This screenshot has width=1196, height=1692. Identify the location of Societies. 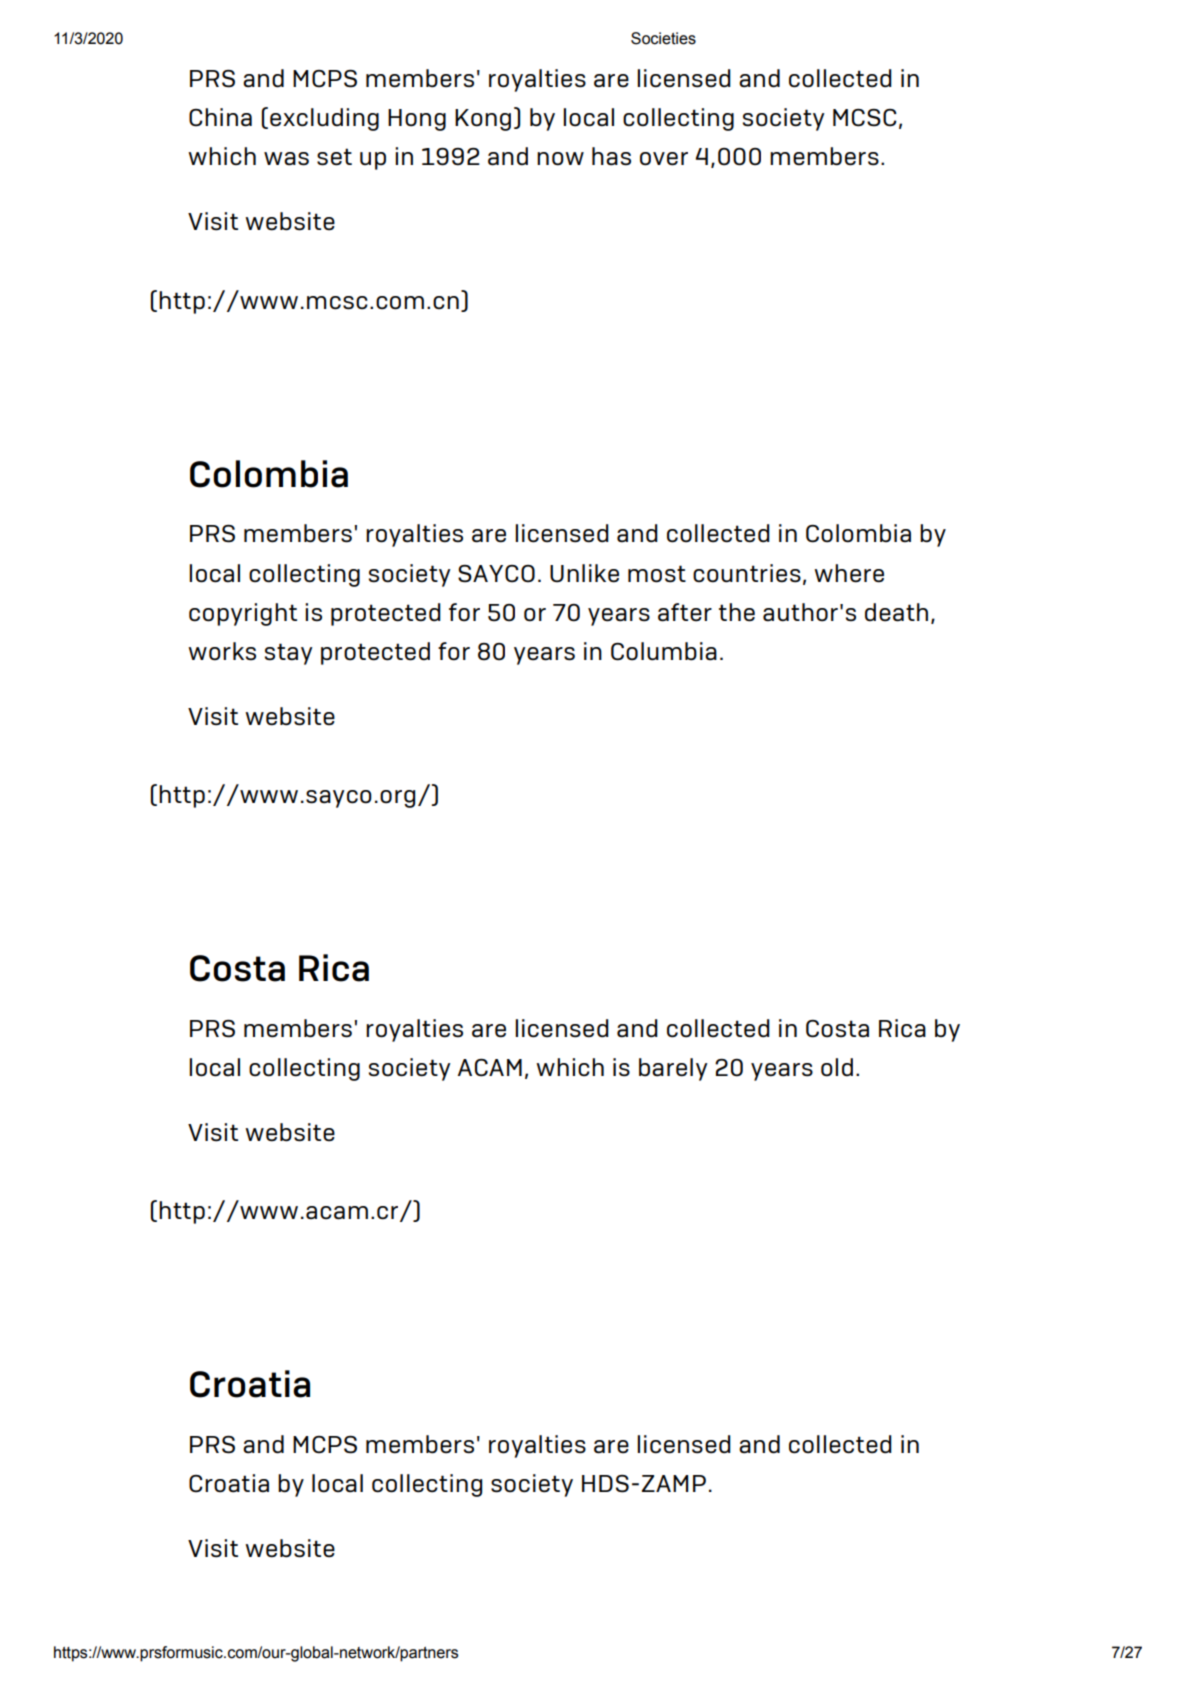
(663, 38).
